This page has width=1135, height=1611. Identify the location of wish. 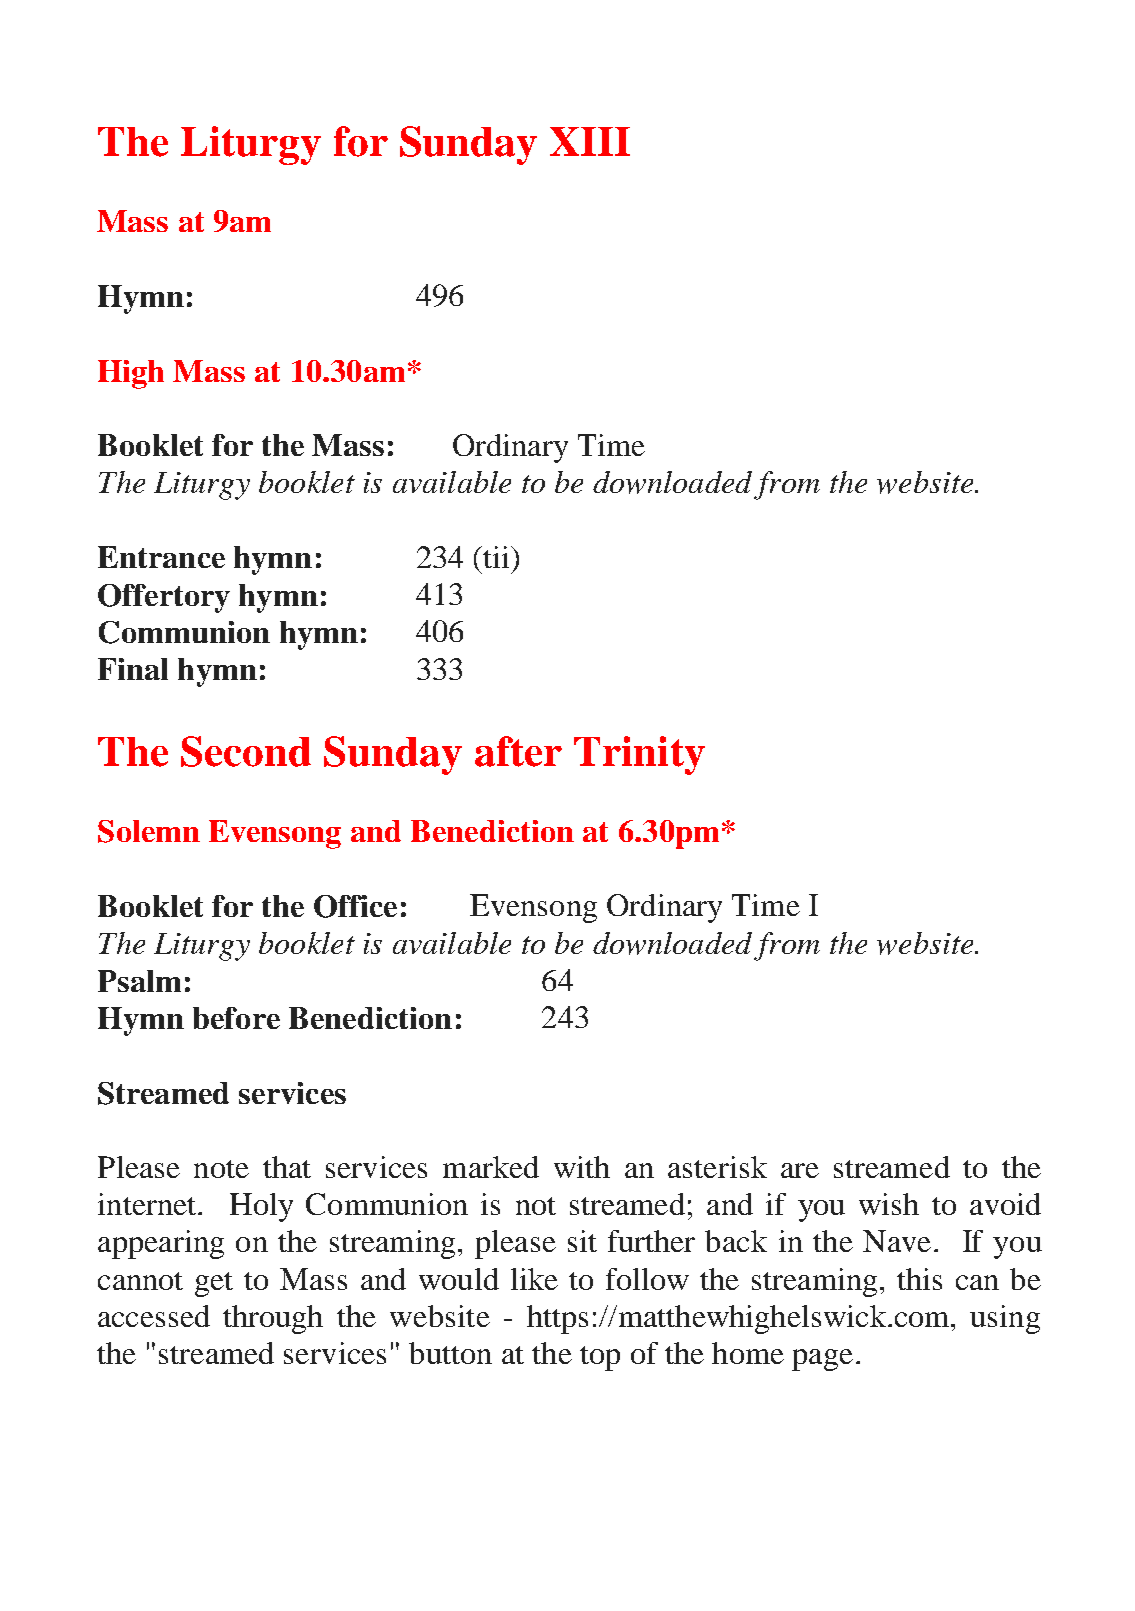
(889, 1204).
